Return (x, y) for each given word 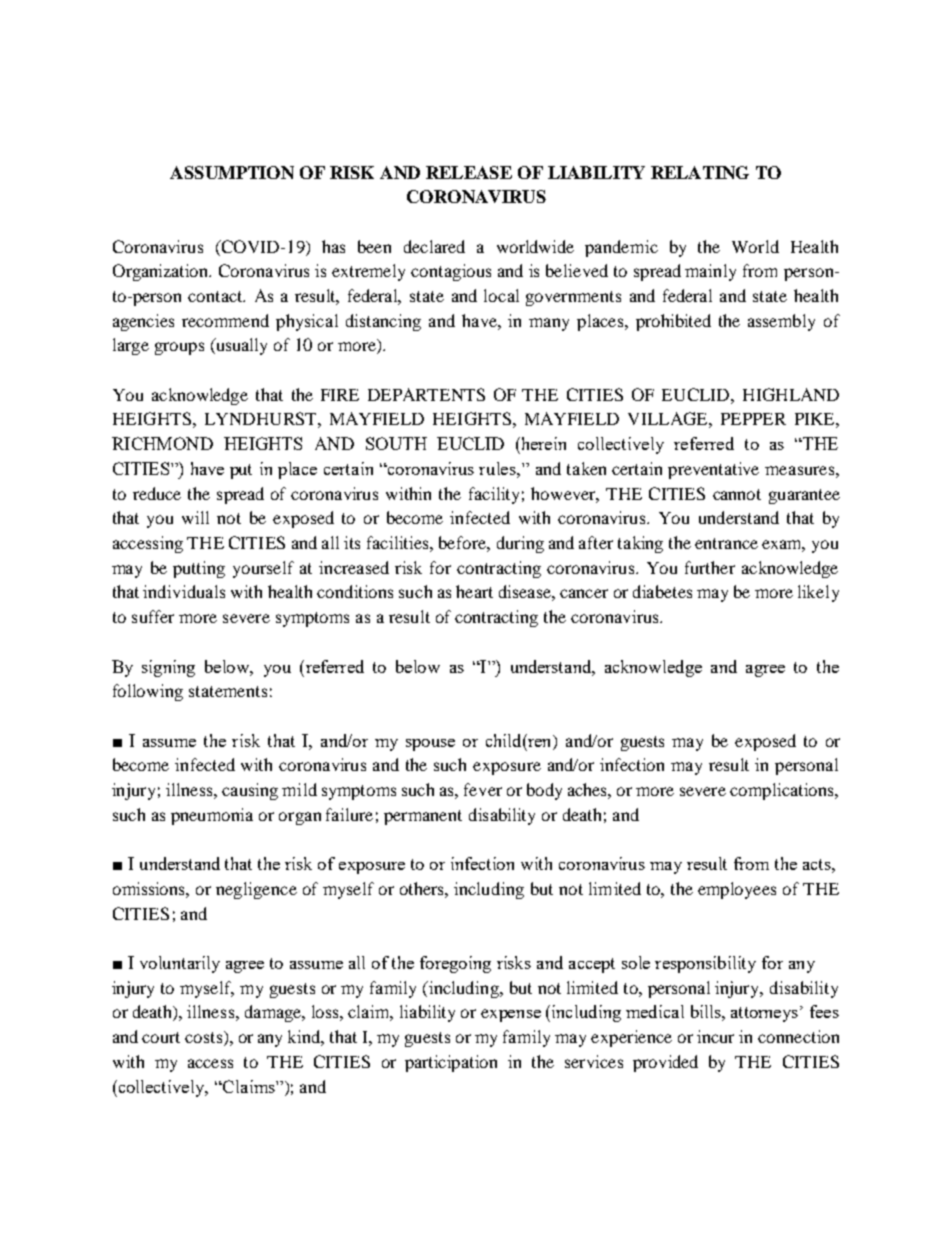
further (710, 567)
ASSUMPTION (232, 172)
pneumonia (212, 816)
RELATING (700, 172)
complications (783, 791)
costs (205, 1038)
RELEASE (469, 172)
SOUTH (396, 443)
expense (511, 1015)
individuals (184, 591)
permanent (423, 817)
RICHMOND (162, 443)
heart (474, 591)
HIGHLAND (791, 394)
